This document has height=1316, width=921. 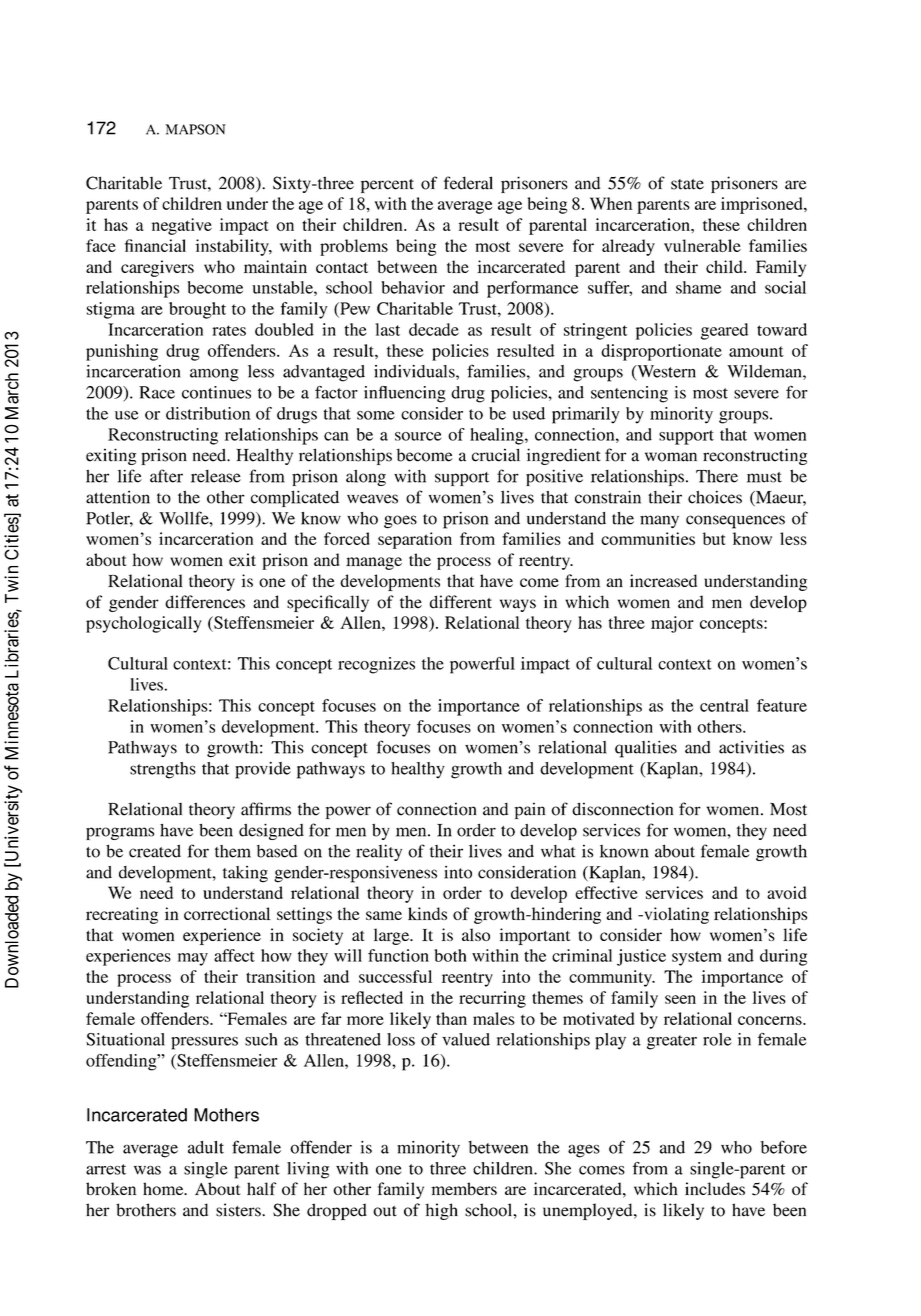 What do you see at coordinates (702, 245) in the document?
I see `vulnerable` at bounding box center [702, 245].
